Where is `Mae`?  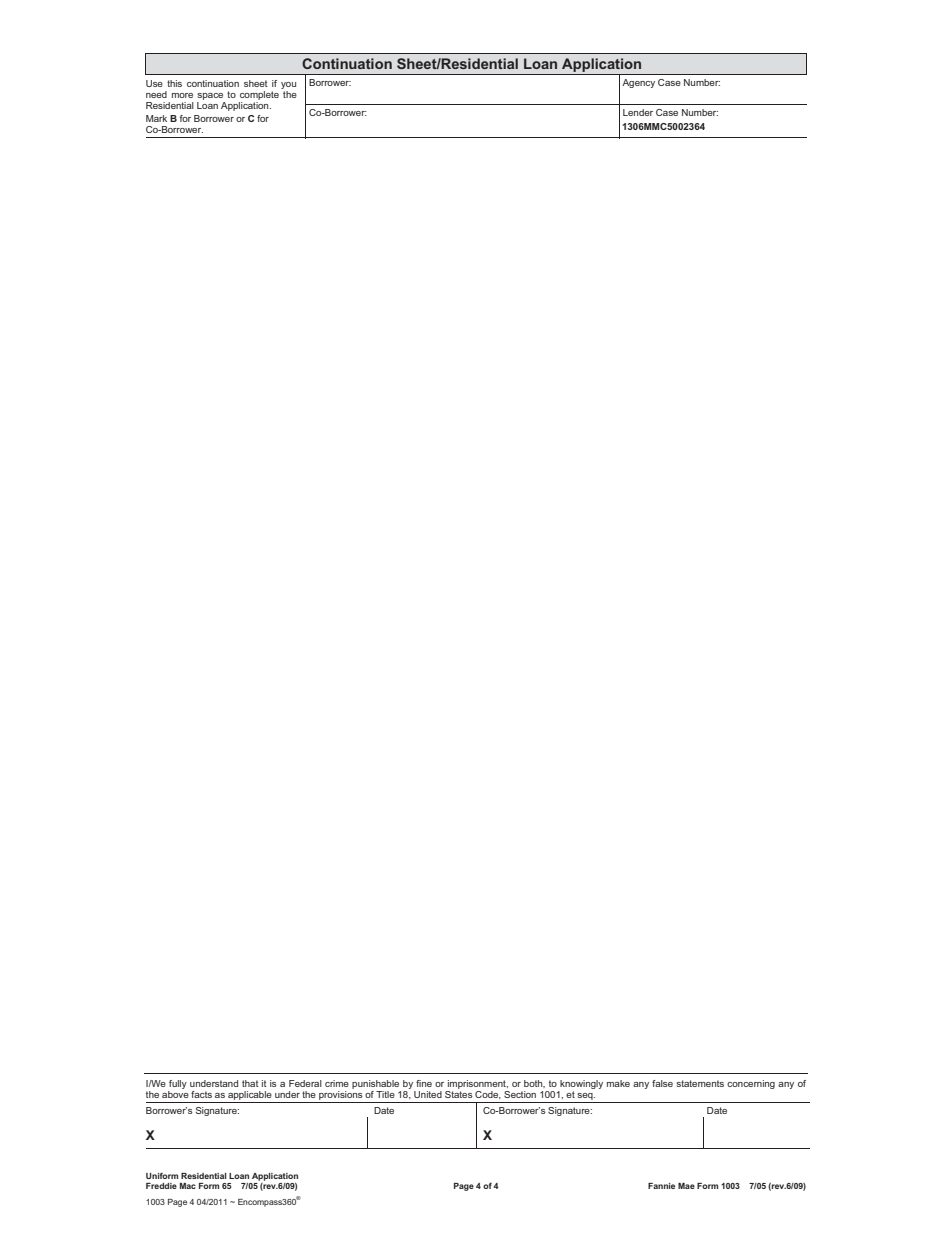 Mae is located at coordinates (686, 1186).
